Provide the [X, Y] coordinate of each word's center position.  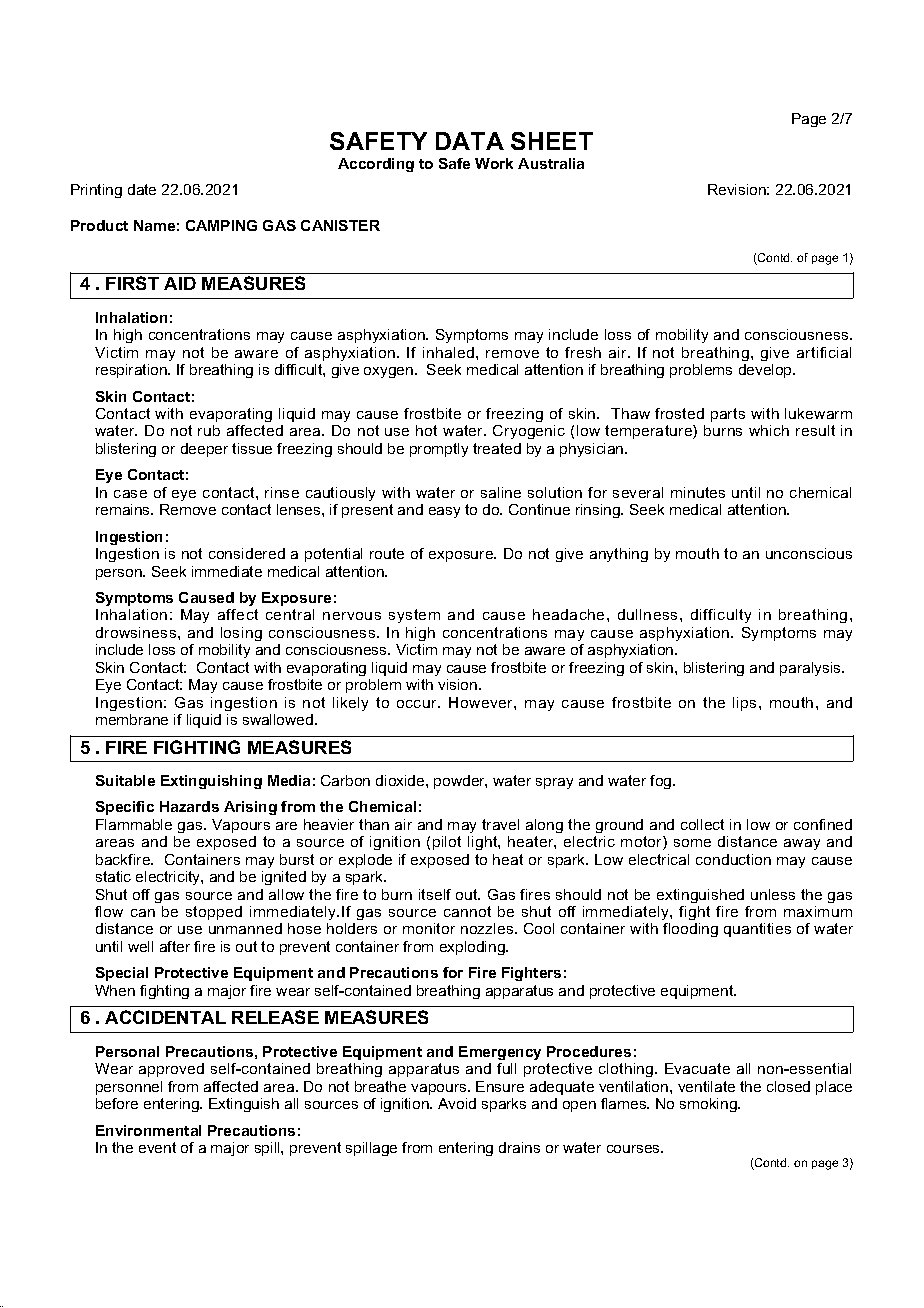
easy [444, 512]
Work [494, 163]
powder [460, 782]
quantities [757, 930]
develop [766, 371]
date [142, 189]
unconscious [809, 553]
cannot [467, 911]
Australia [551, 163]
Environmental [148, 1130]
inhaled [448, 352]
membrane [132, 719]
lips [746, 704]
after [175, 946]
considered [247, 553]
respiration [132, 371]
